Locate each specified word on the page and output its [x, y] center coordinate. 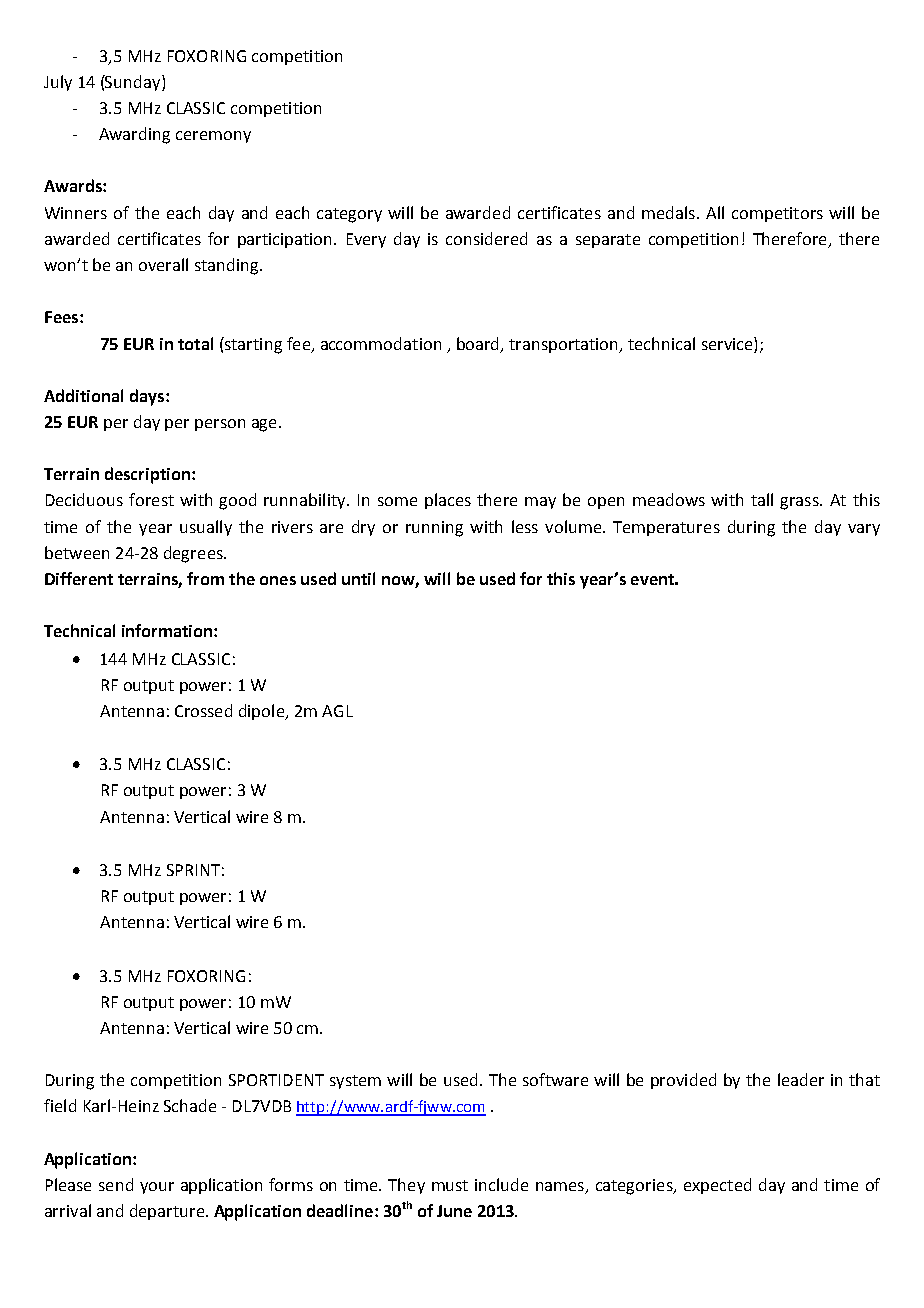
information [168, 630]
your [157, 1188]
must [450, 1185]
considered [486, 238]
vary [864, 530]
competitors [777, 214]
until [358, 578]
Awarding [134, 135]
